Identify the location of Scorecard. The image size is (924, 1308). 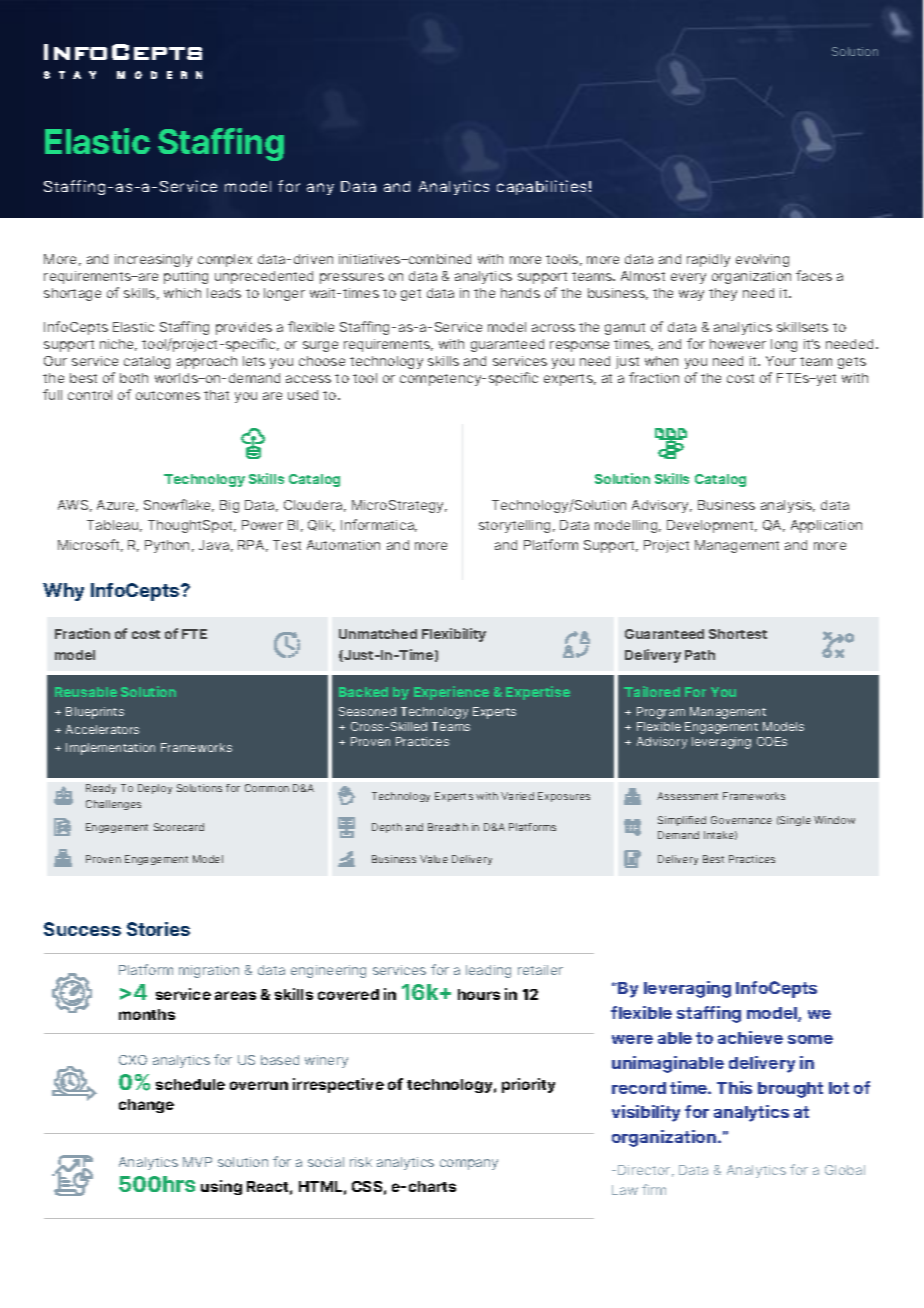
(179, 827).
